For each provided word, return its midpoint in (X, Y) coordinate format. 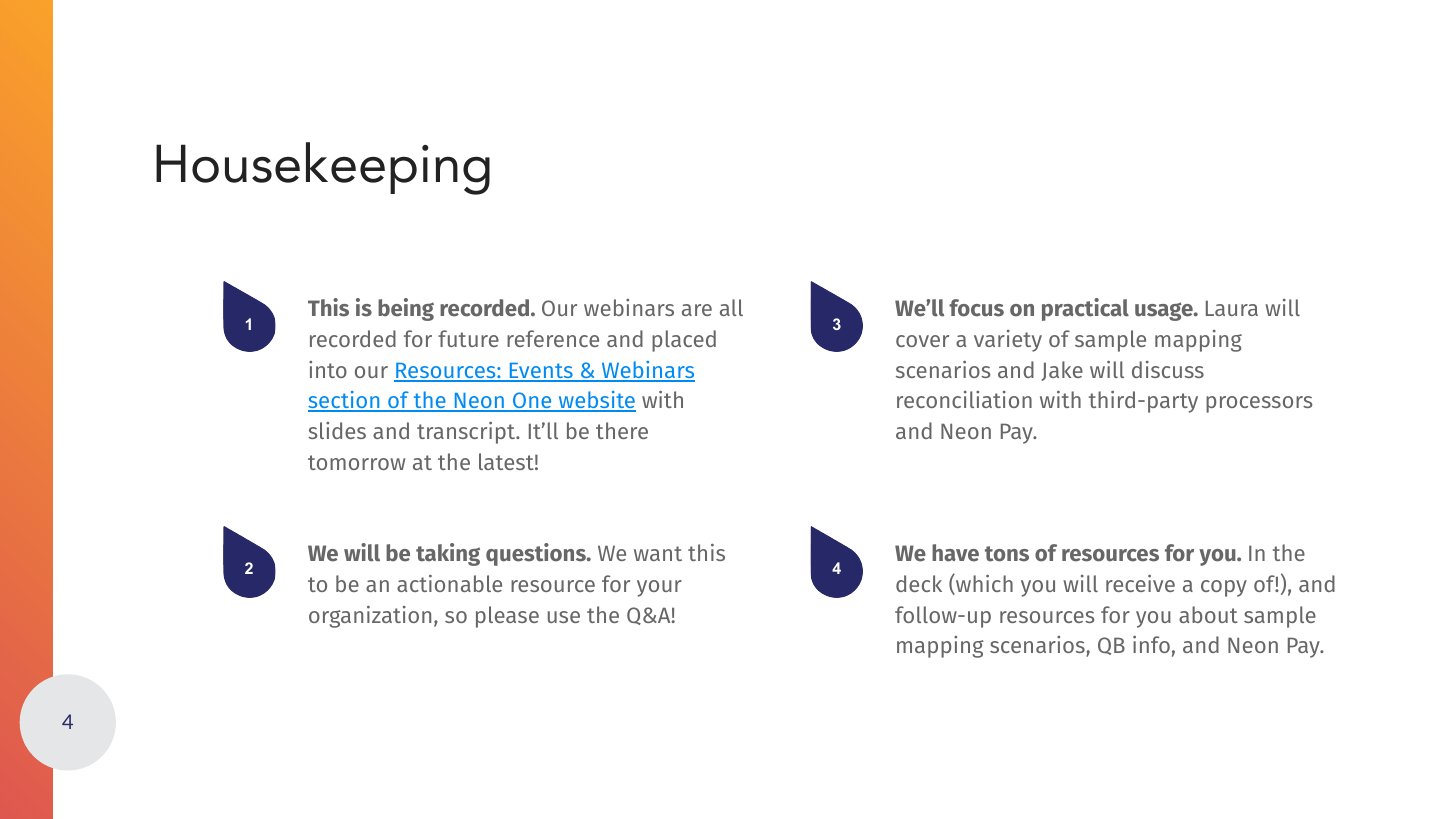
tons (1007, 554)
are (697, 310)
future (468, 338)
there (622, 430)
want (658, 553)
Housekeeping (323, 168)
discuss (1168, 369)
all (731, 307)
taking (448, 554)
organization (370, 617)
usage (1165, 311)
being (406, 309)
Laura (1232, 308)
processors (1259, 404)
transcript (467, 433)
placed (684, 341)
